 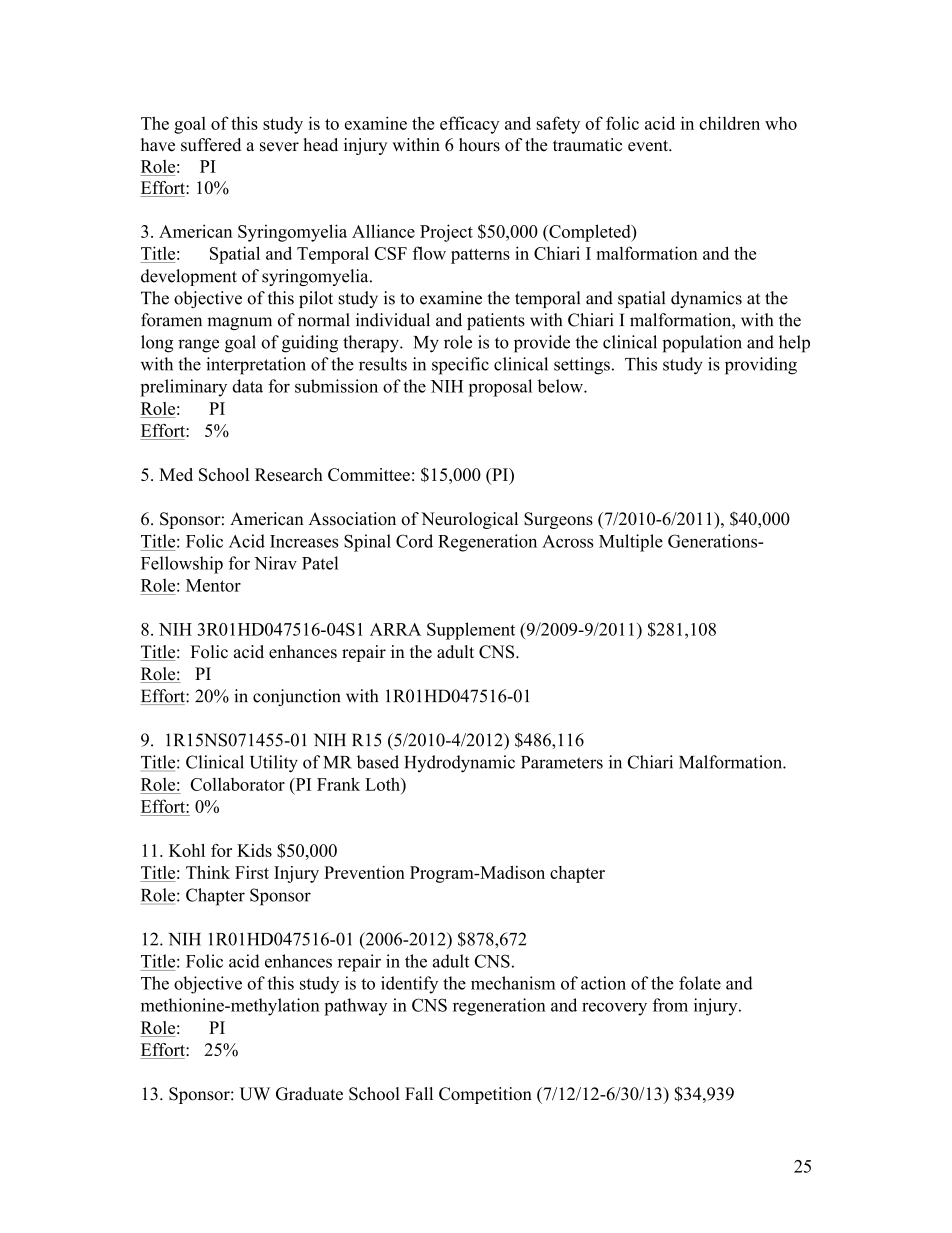 I want to click on providing, so click(x=761, y=366).
